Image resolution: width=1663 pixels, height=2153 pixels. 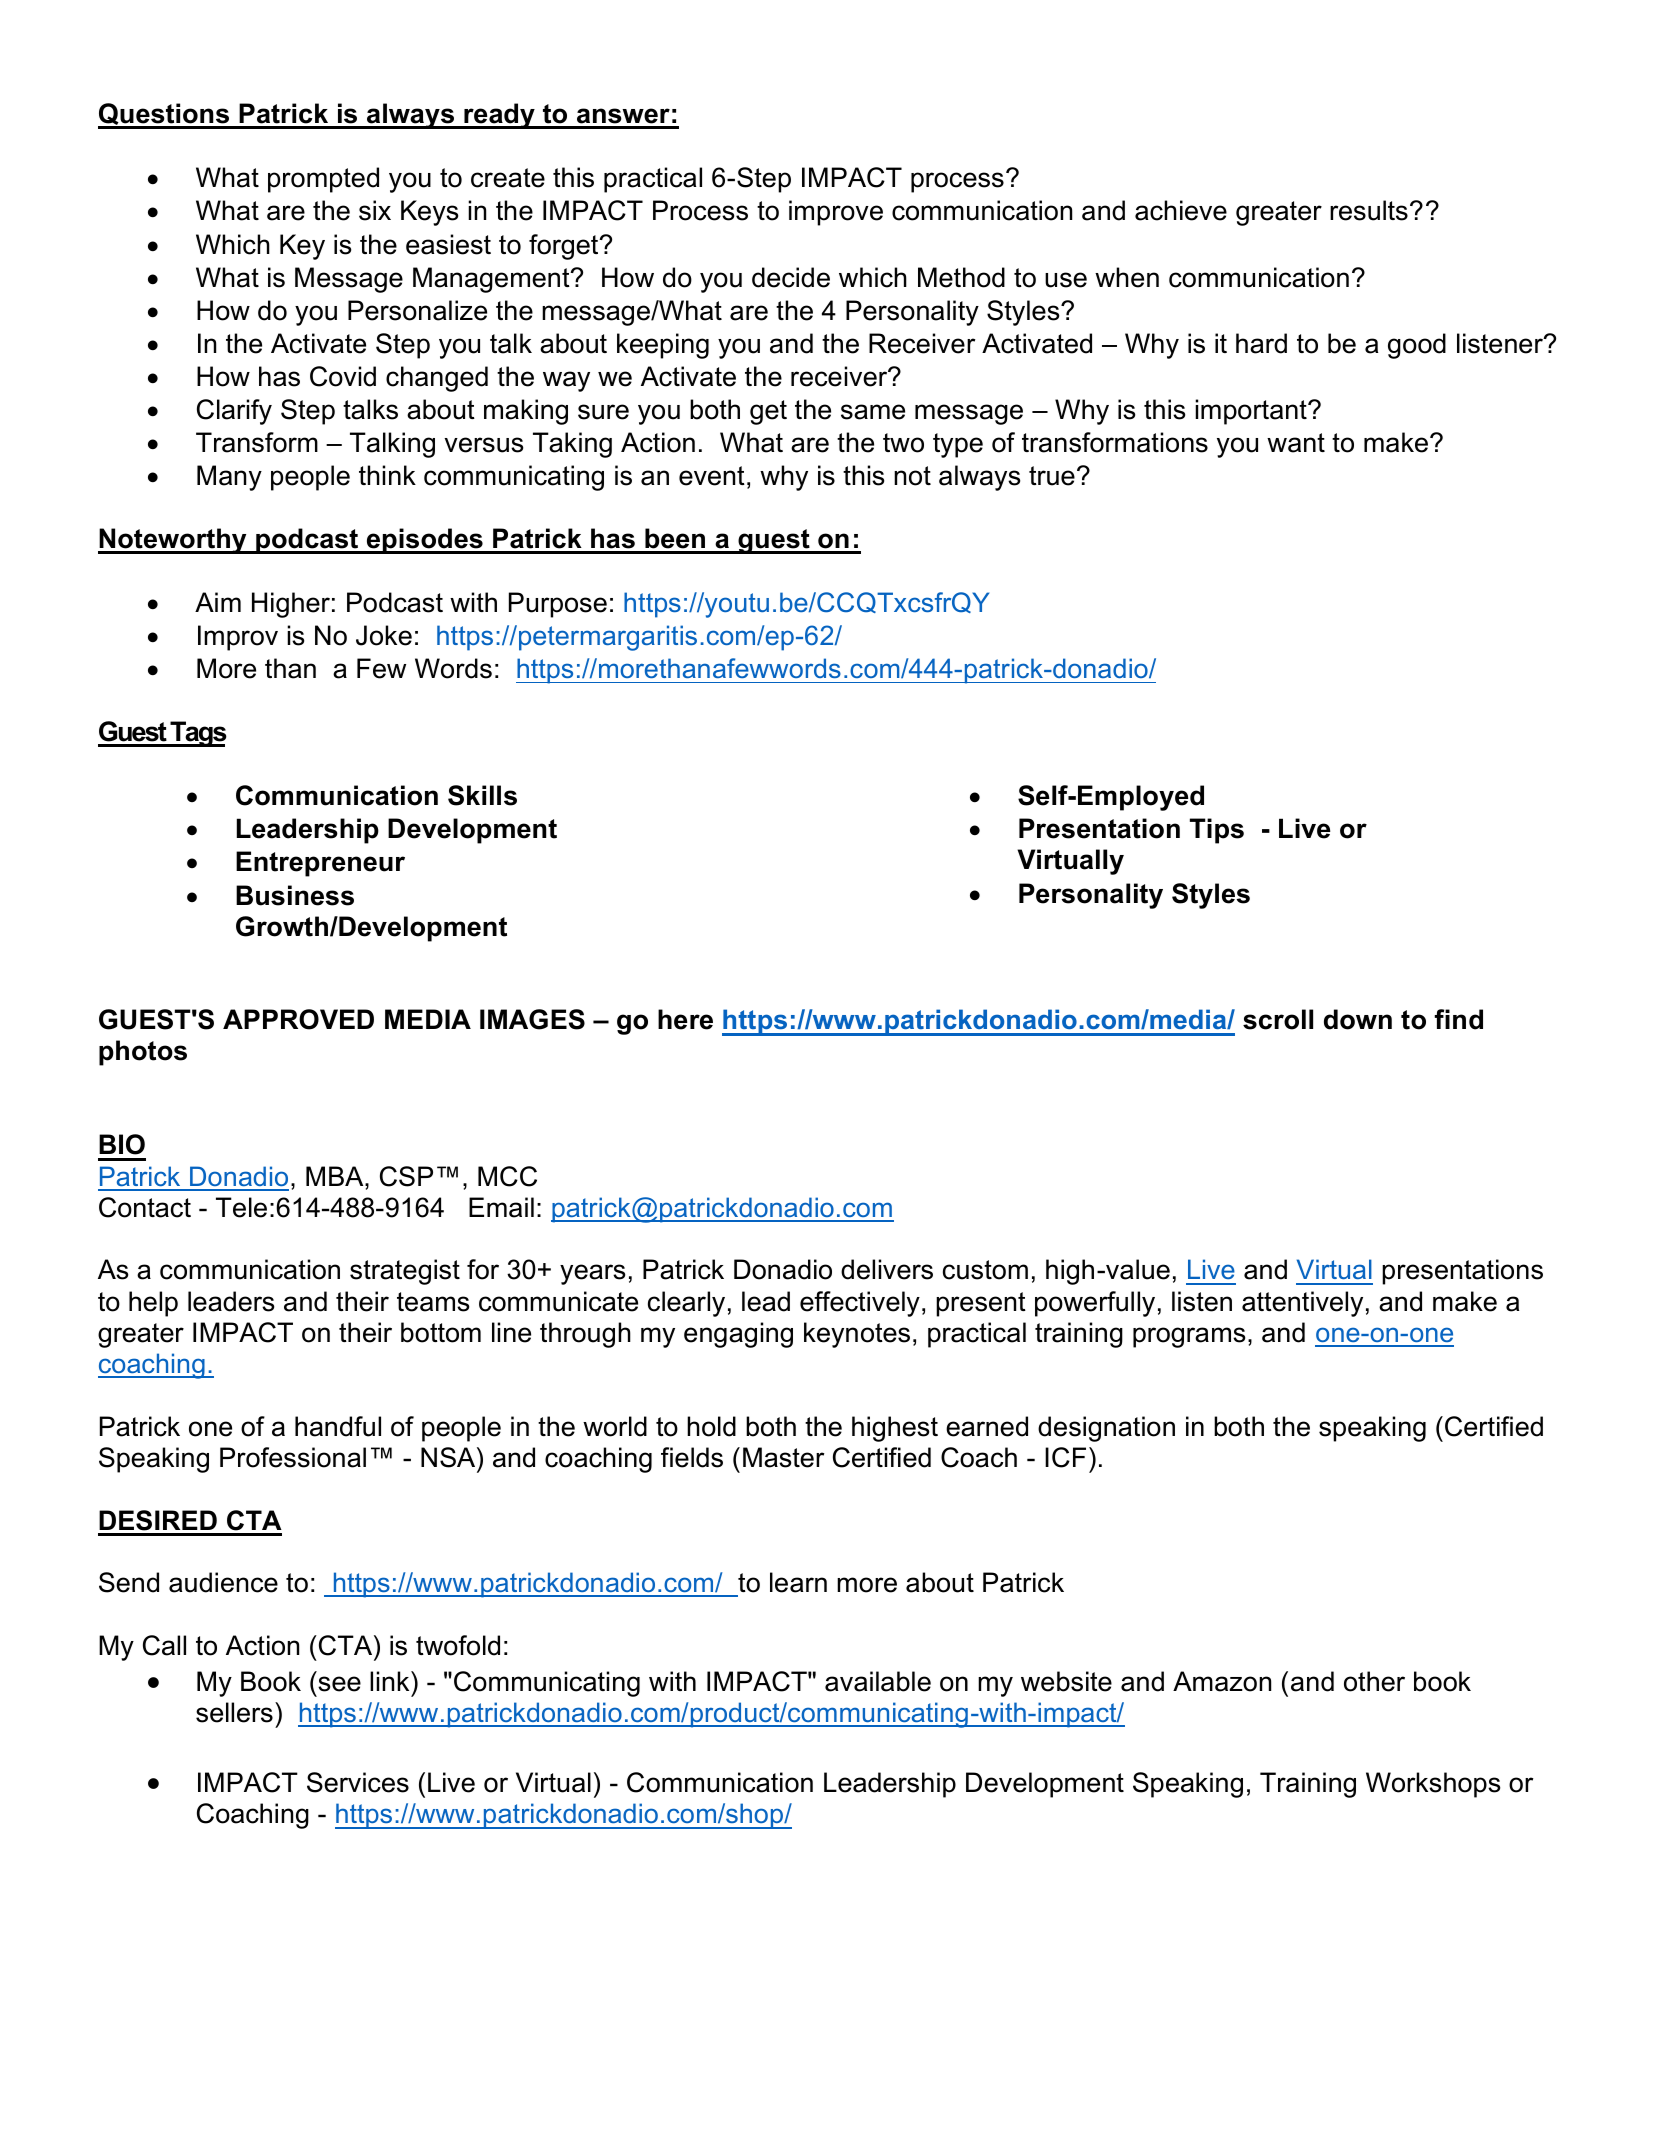 I want to click on attentively, so click(x=1302, y=1304).
